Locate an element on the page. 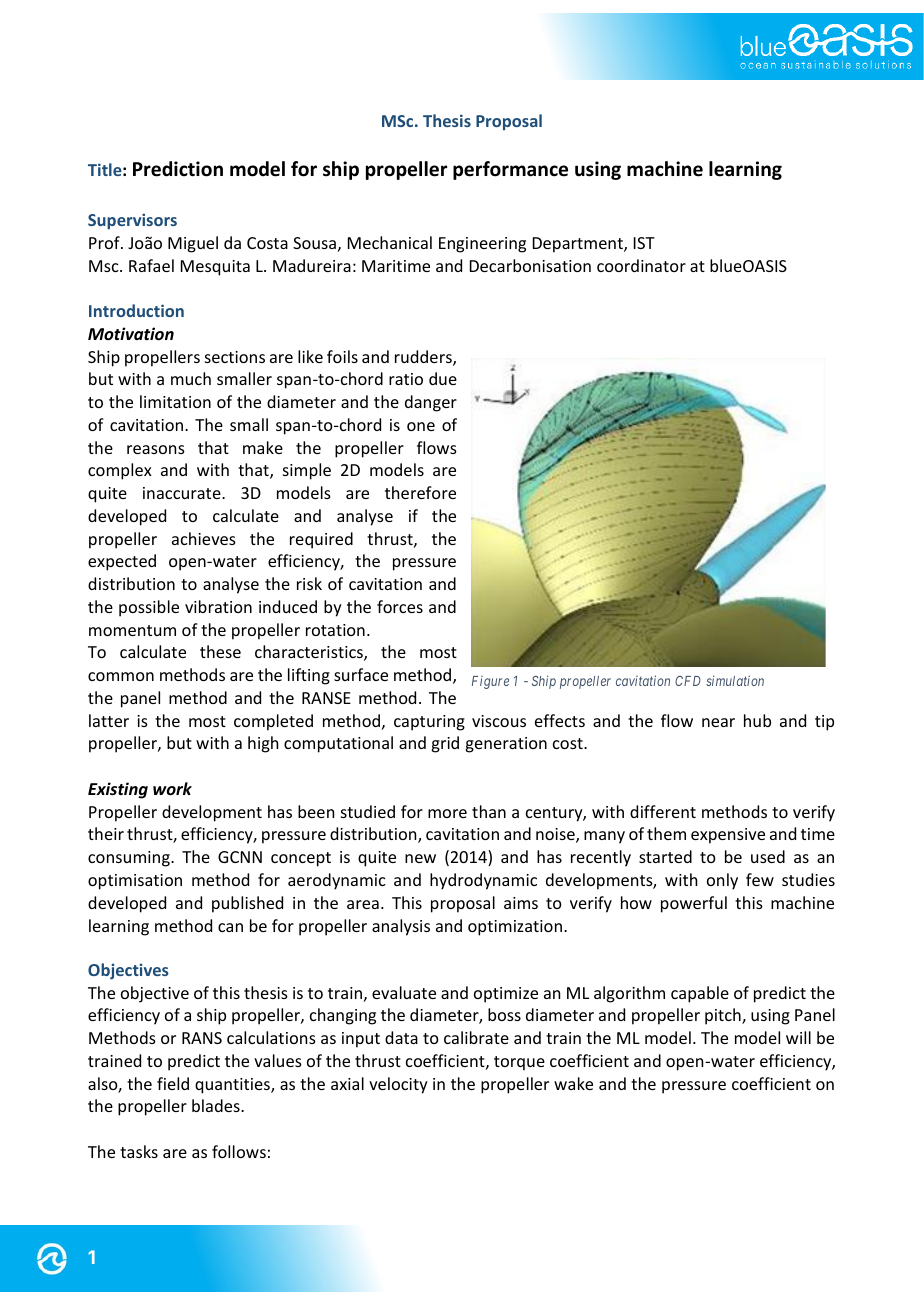  these is located at coordinates (220, 651).
